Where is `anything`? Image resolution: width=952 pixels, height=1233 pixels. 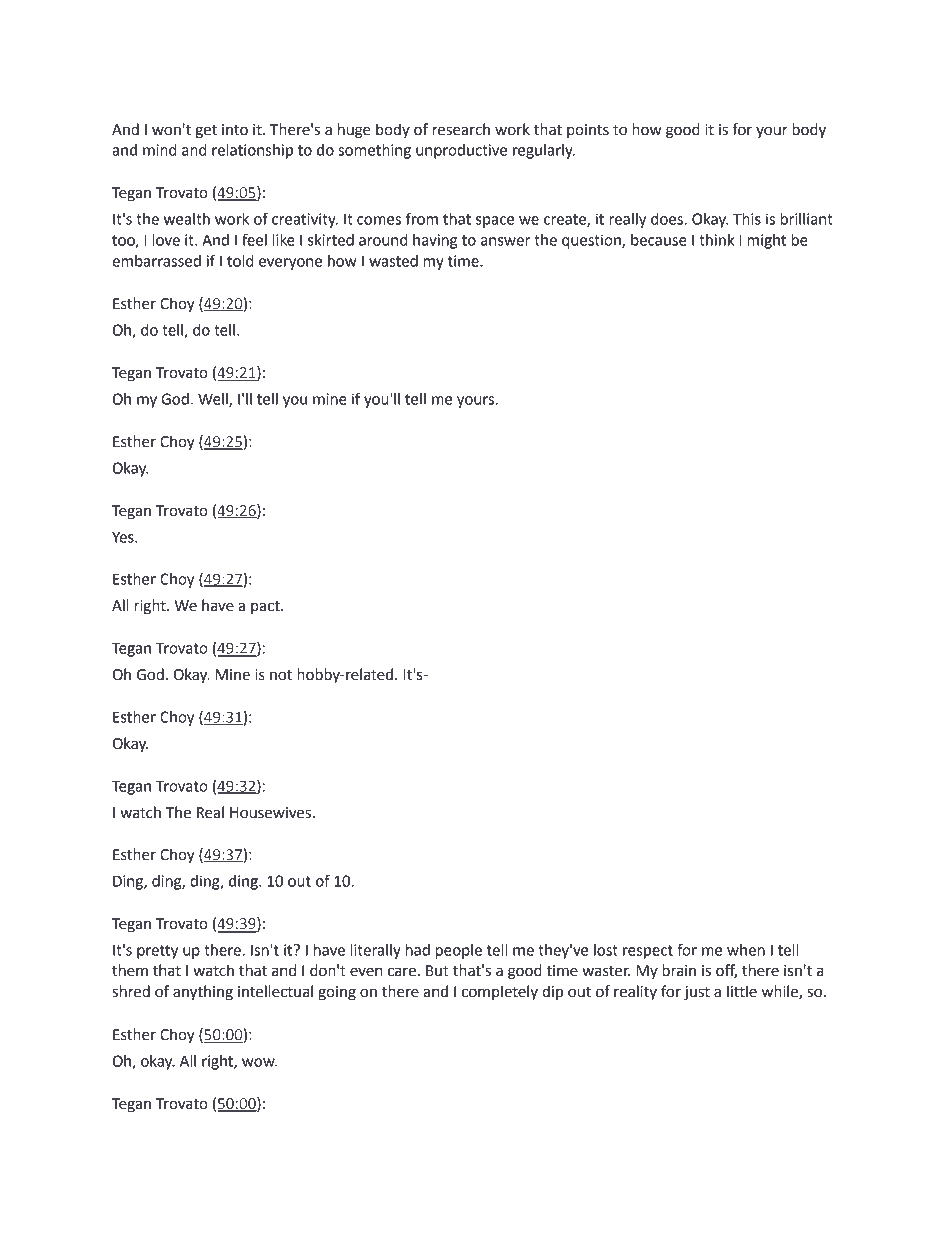
anything is located at coordinates (203, 993).
